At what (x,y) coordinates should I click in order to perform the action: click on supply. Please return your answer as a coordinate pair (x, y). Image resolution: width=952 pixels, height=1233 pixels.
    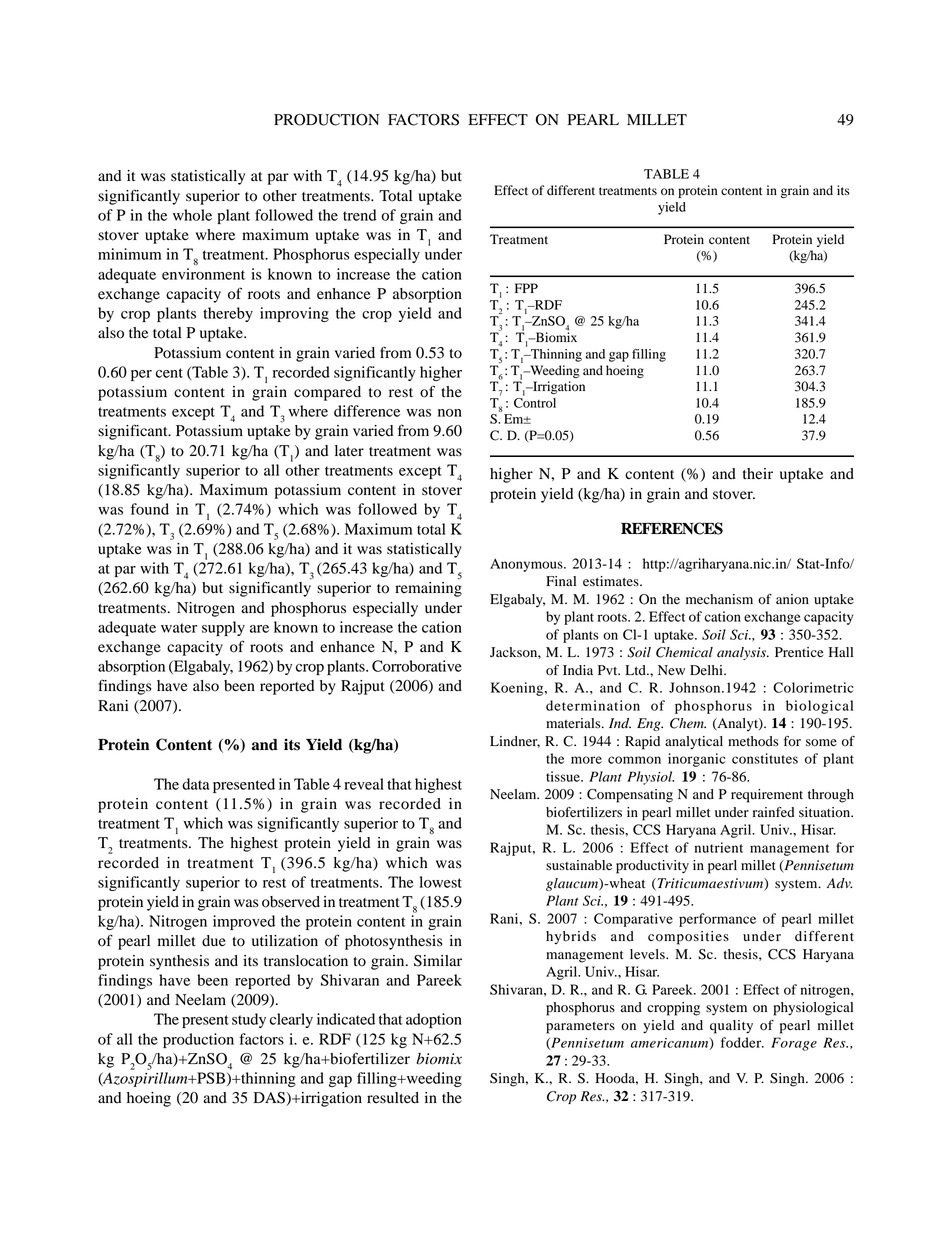
    Looking at the image, I should click on (223, 628).
